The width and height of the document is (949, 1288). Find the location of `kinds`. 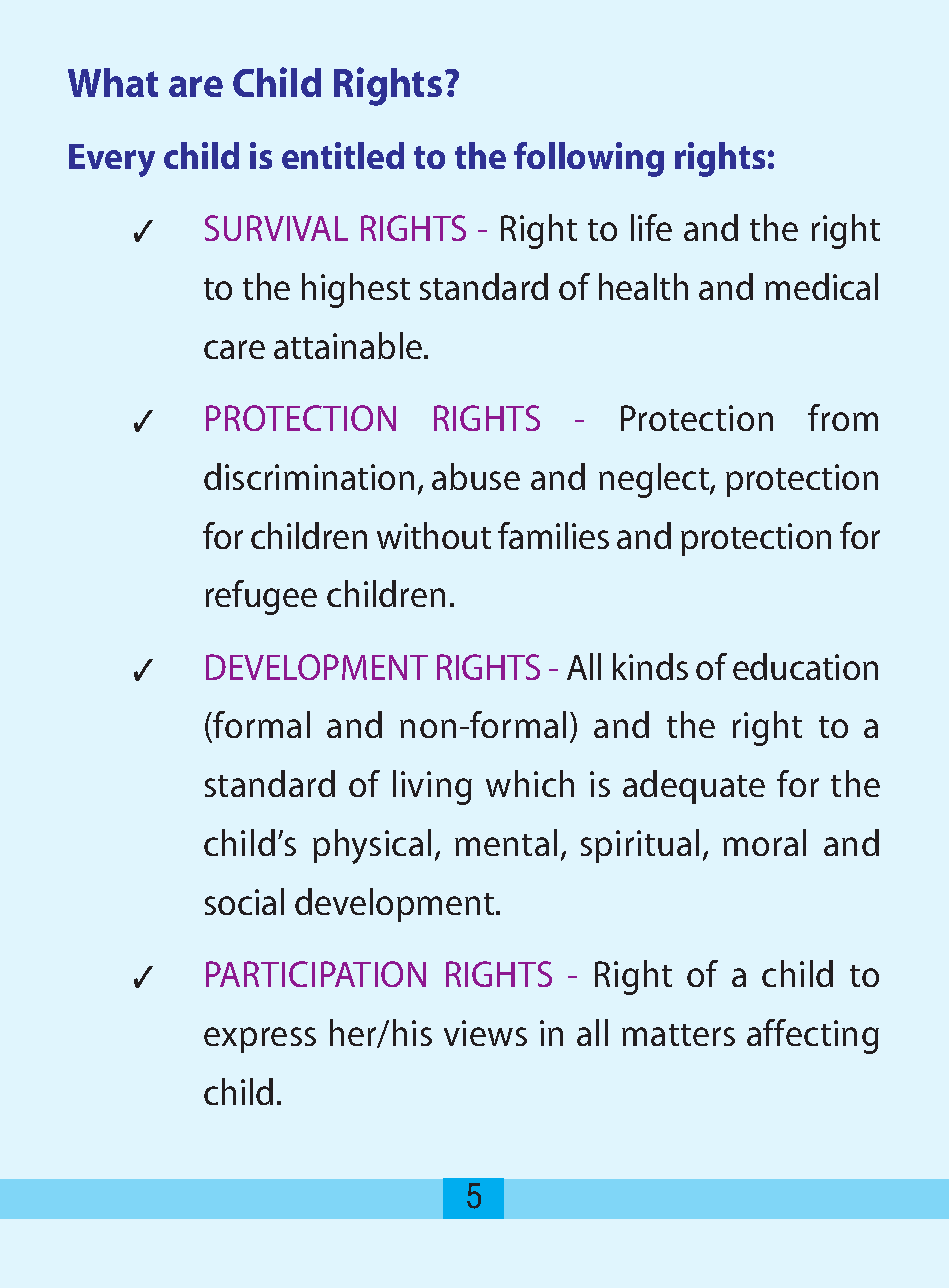

kinds is located at coordinates (650, 666).
